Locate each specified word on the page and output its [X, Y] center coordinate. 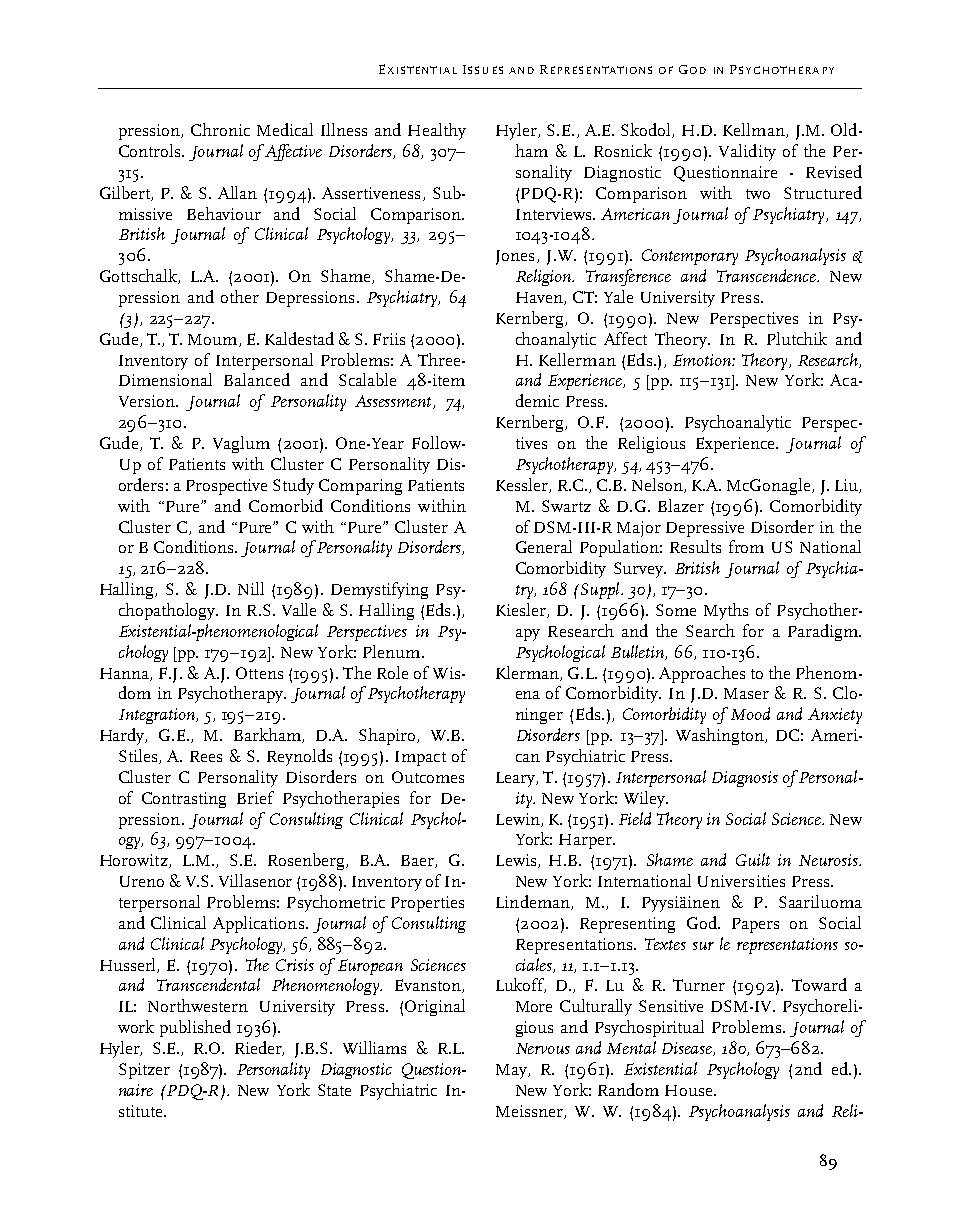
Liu [847, 486]
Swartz [566, 506]
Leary [516, 779]
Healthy [437, 131]
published [195, 1028]
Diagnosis [745, 779]
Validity [747, 152]
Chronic [220, 129]
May [512, 1071]
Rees [206, 756]
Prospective [226, 487]
